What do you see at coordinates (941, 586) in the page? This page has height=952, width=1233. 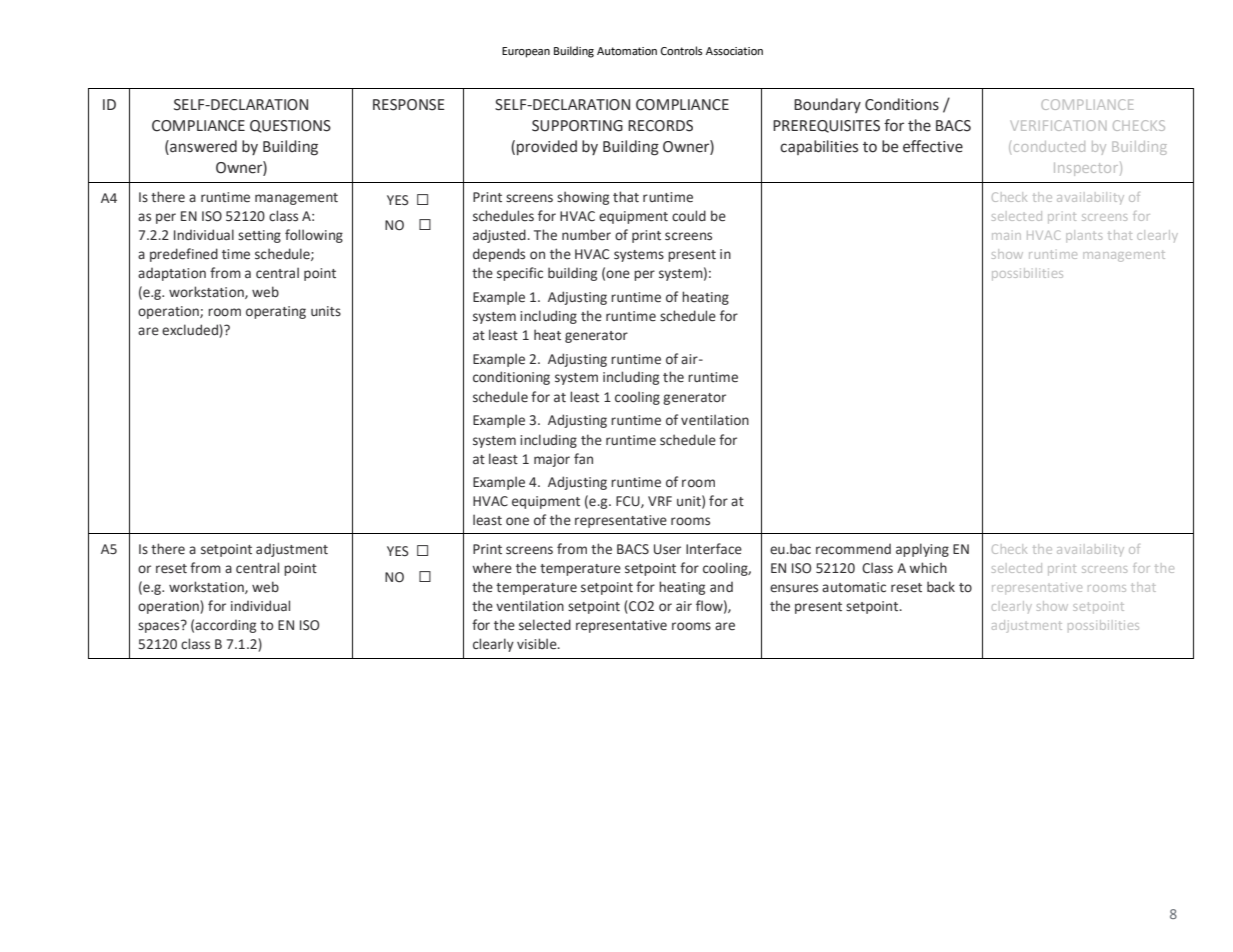 I see `back` at bounding box center [941, 586].
